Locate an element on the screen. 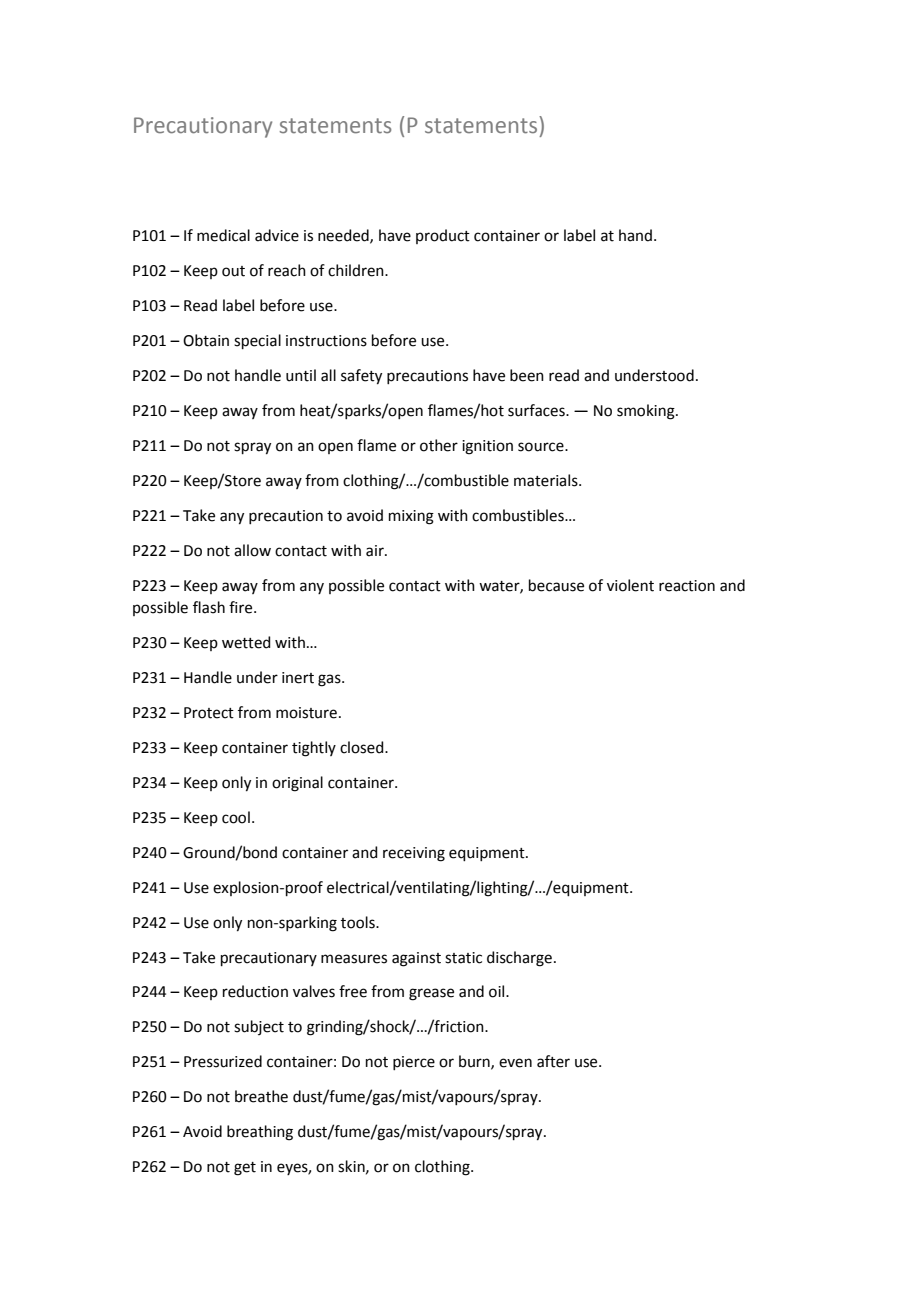 The height and width of the screenshot is (1308, 924). smoking is located at coordinates (647, 412).
